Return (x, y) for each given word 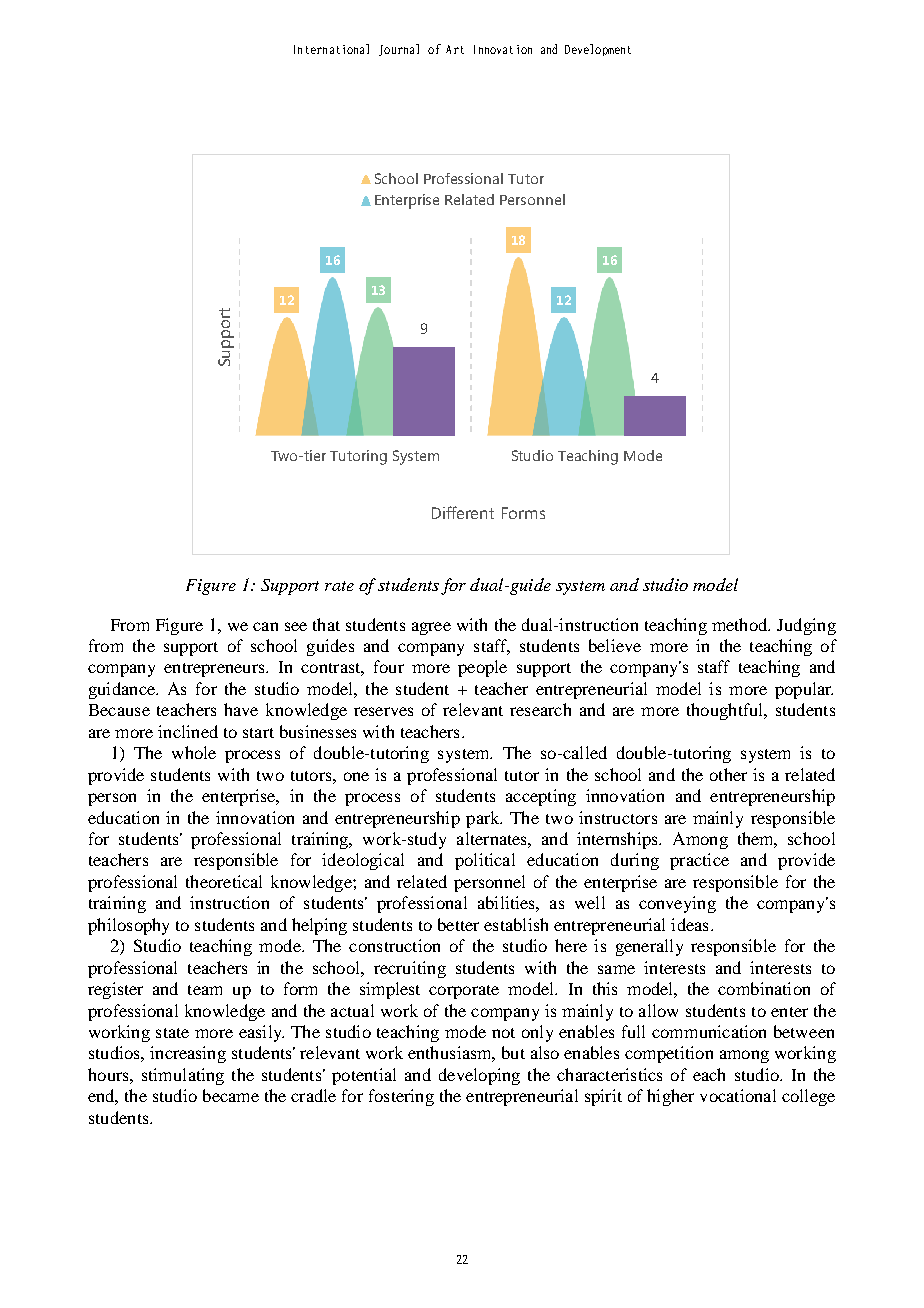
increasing (188, 1054)
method (741, 624)
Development (598, 50)
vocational (738, 1095)
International (331, 49)
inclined (188, 731)
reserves (383, 711)
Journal (399, 50)
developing (479, 1076)
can (265, 626)
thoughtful (726, 711)
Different (463, 512)
